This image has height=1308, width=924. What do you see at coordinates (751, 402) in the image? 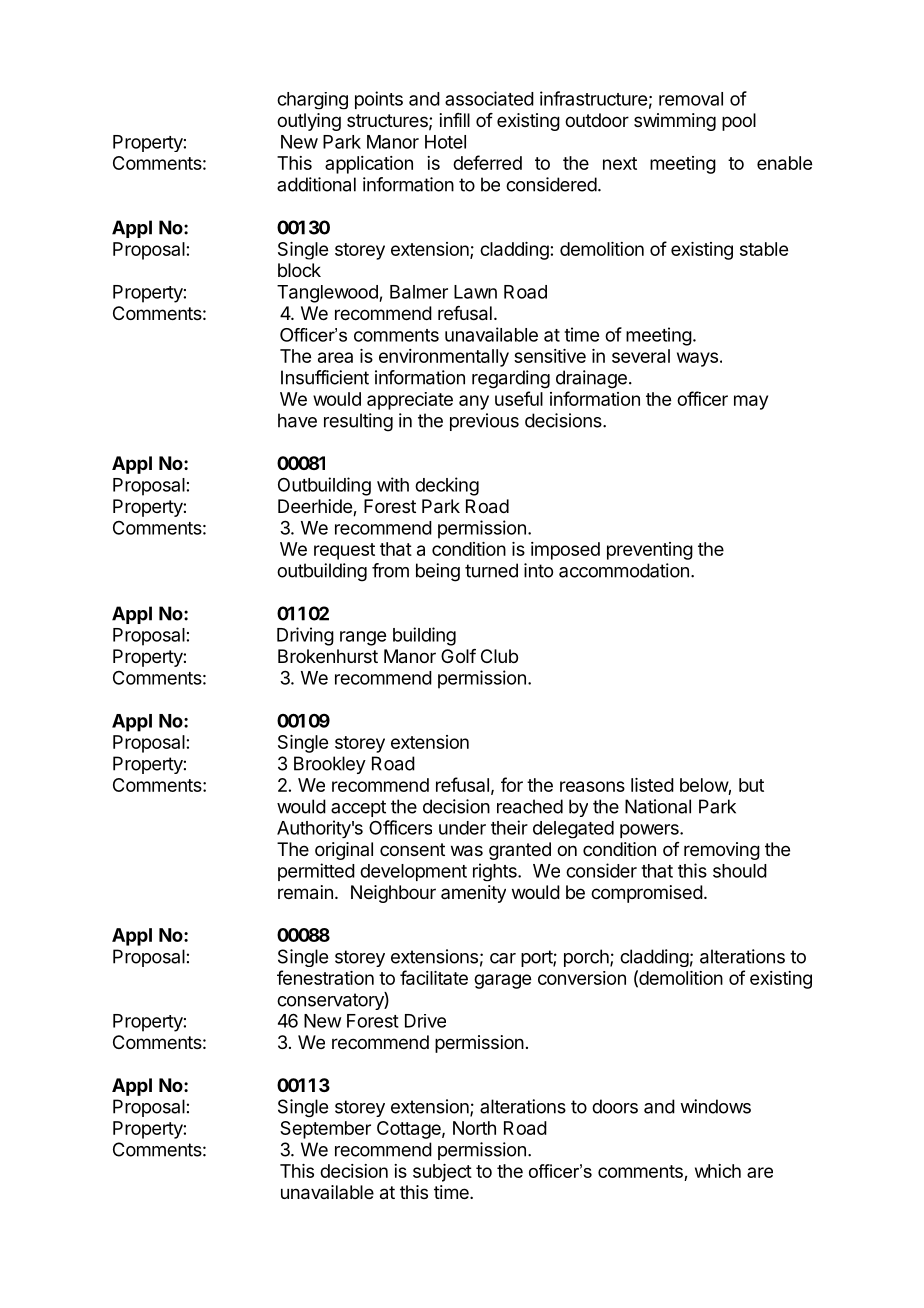
I see `may` at bounding box center [751, 402].
